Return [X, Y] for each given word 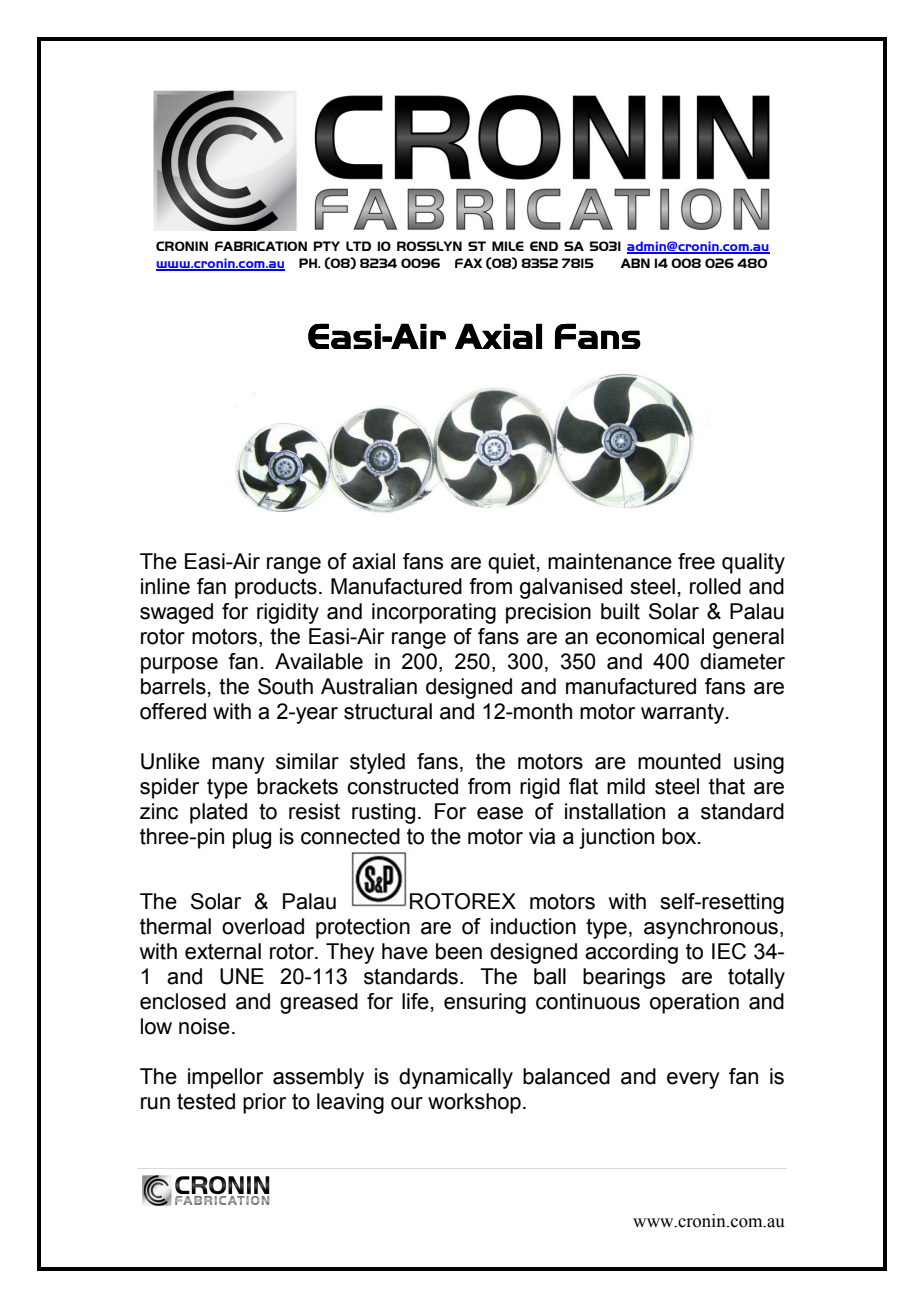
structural [388, 711]
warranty [684, 713]
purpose [179, 665]
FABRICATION [261, 246]
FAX [468, 263]
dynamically [456, 1078]
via [542, 836]
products [276, 588]
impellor [225, 1078]
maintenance [610, 561]
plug [252, 838]
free [696, 561]
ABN [635, 263]
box [680, 836]
